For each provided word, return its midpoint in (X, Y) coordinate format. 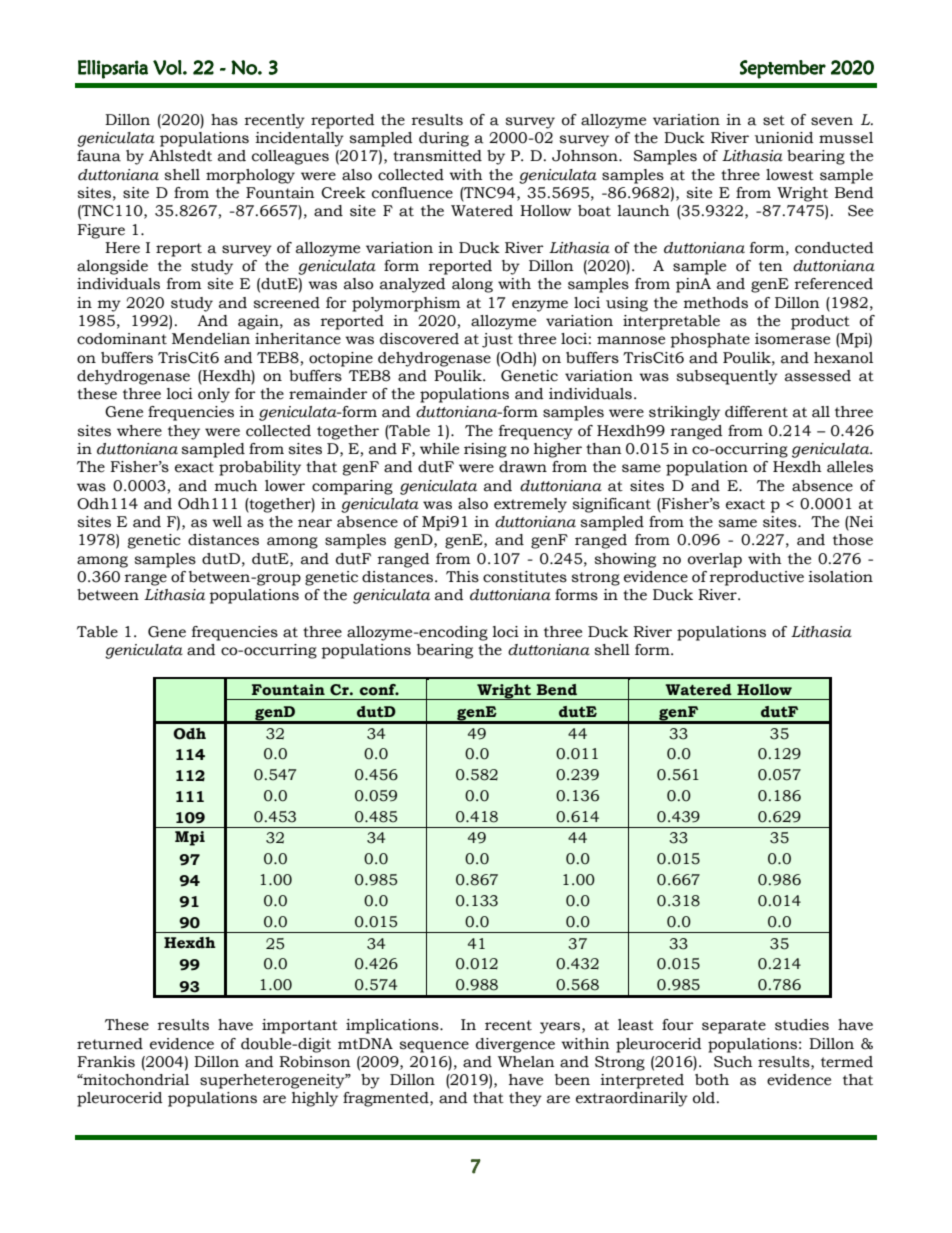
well (227, 522)
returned (110, 1044)
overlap (715, 560)
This (462, 577)
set (774, 120)
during (444, 139)
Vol (167, 67)
